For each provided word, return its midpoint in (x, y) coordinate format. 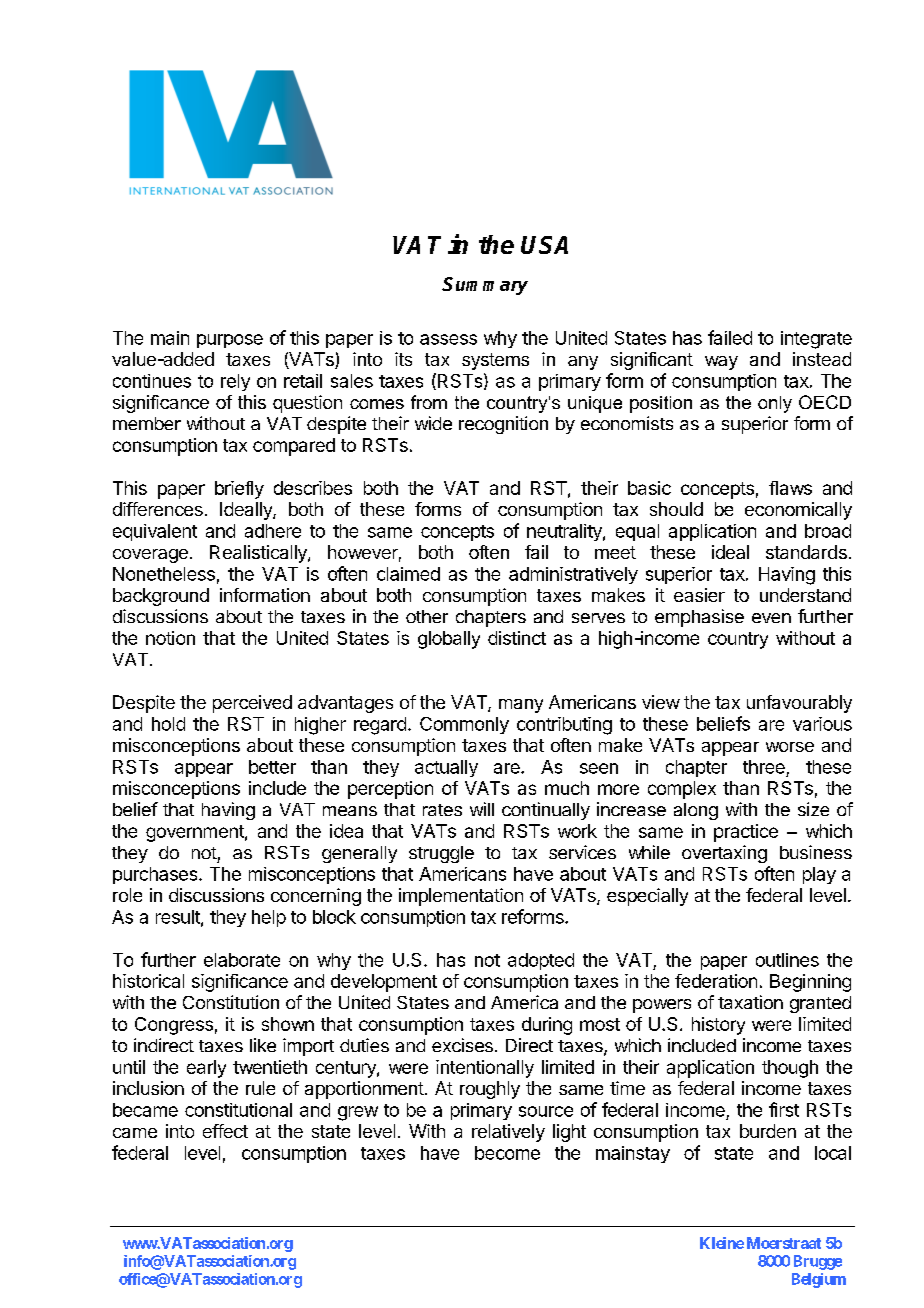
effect (225, 1131)
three (764, 767)
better (272, 767)
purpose (230, 341)
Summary (485, 286)
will (482, 809)
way (721, 363)
